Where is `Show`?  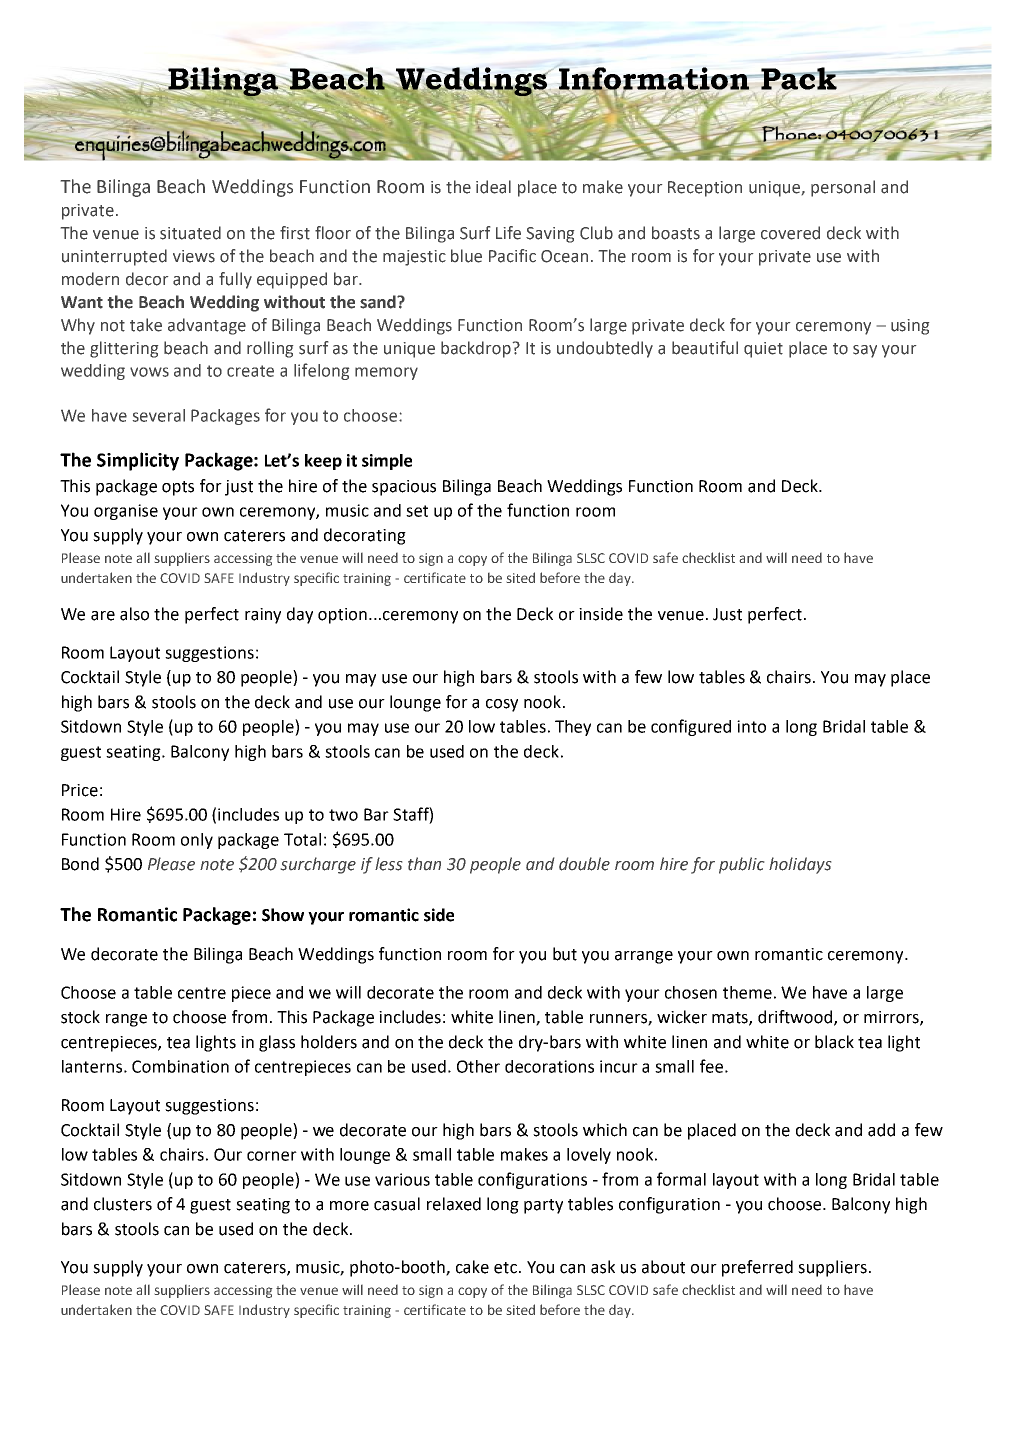 Show is located at coordinates (283, 915).
